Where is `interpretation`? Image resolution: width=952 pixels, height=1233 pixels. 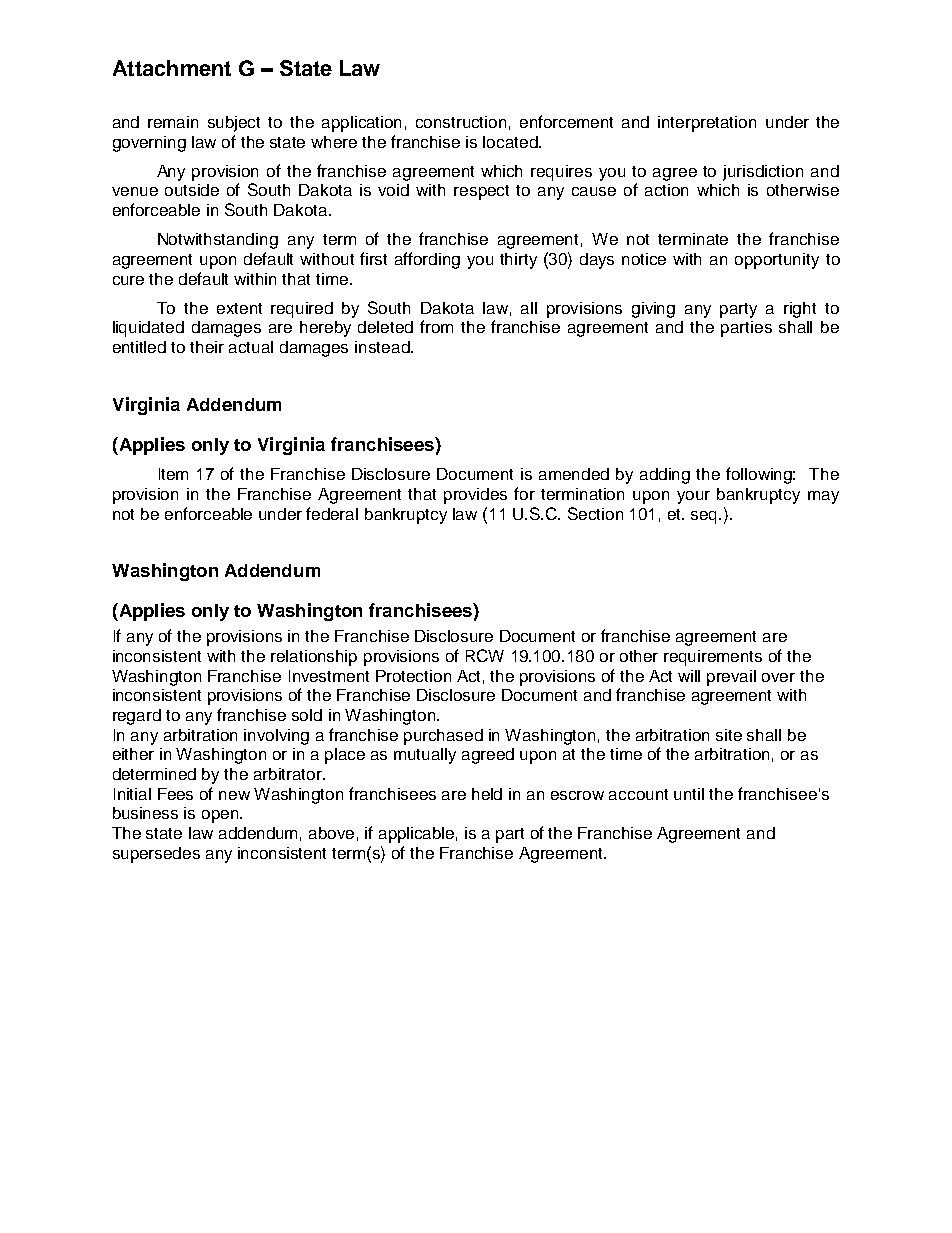 interpretation is located at coordinates (707, 124).
